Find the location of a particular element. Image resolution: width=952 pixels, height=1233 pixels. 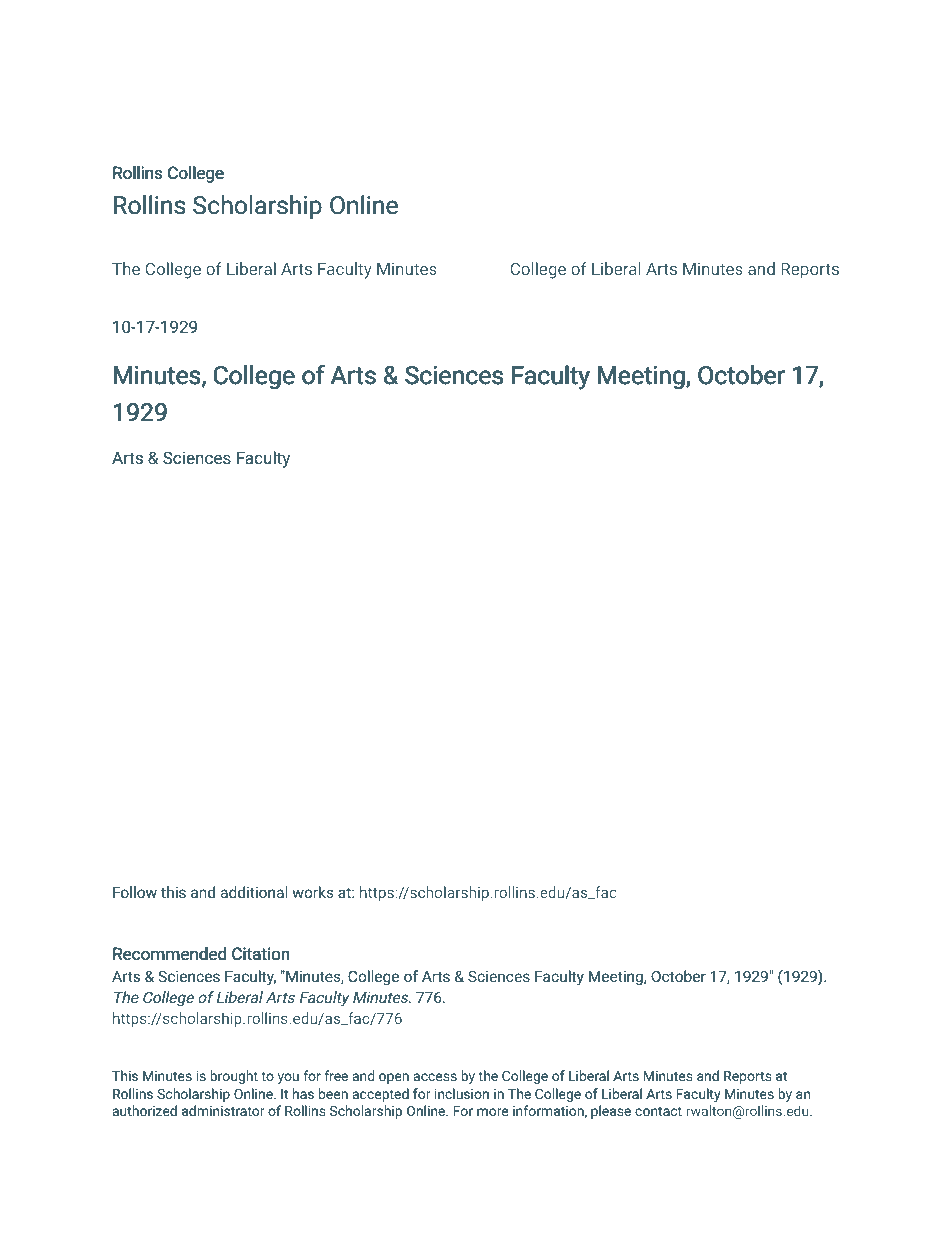

administrator is located at coordinates (223, 1110).
